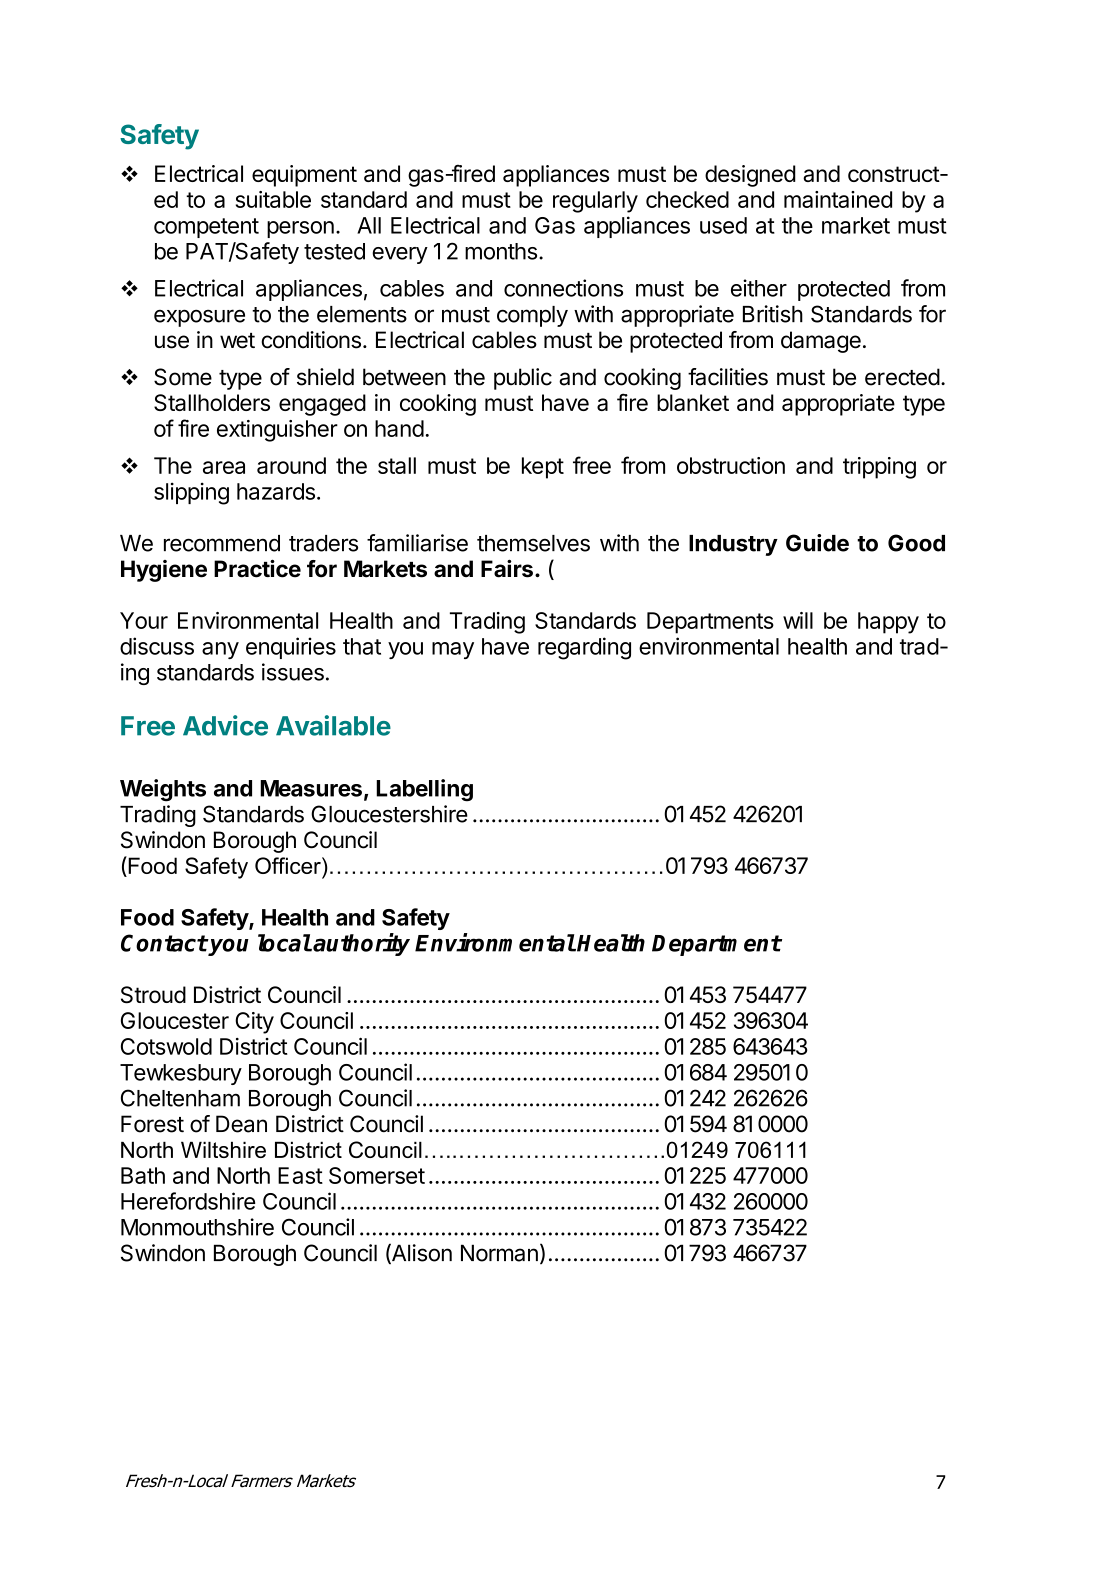 The image size is (1114, 1575). What do you see at coordinates (224, 467) in the page?
I see `area` at bounding box center [224, 467].
